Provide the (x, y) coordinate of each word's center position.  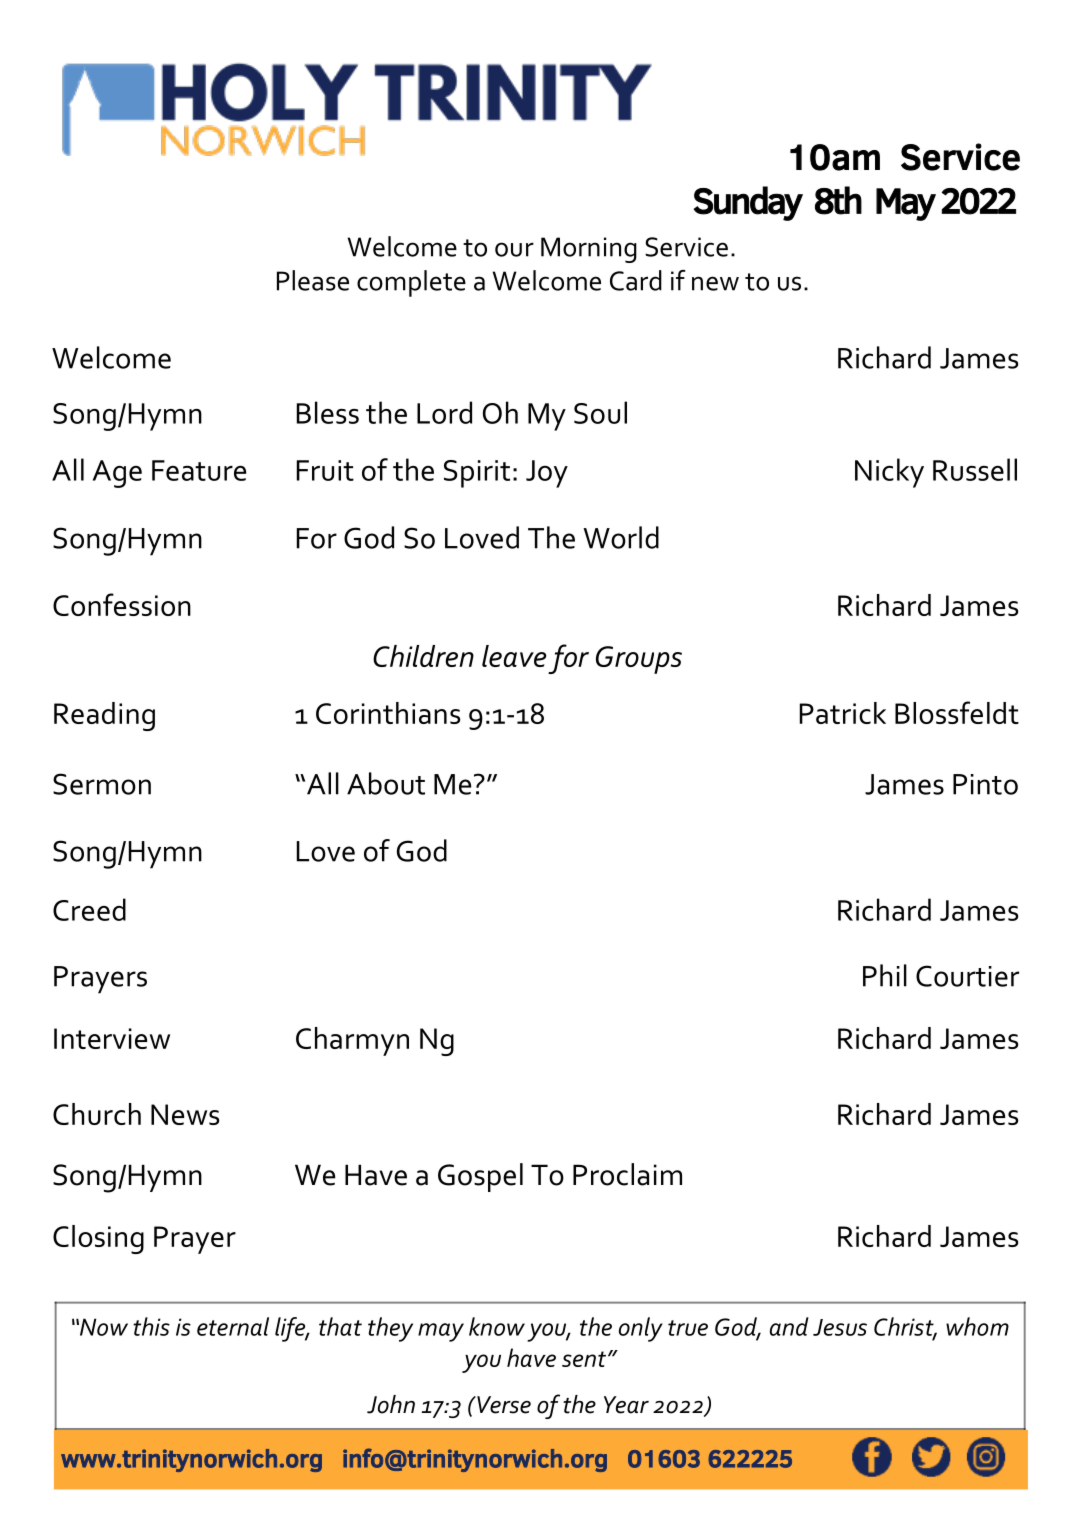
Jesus (840, 1327)
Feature (199, 470)
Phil (885, 975)
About (386, 783)
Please (313, 280)
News (185, 1114)
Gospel (480, 1177)
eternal (233, 1326)
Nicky (889, 473)
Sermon (102, 784)
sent (584, 1359)
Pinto (985, 784)
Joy (547, 474)
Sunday (748, 203)
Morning (589, 250)
